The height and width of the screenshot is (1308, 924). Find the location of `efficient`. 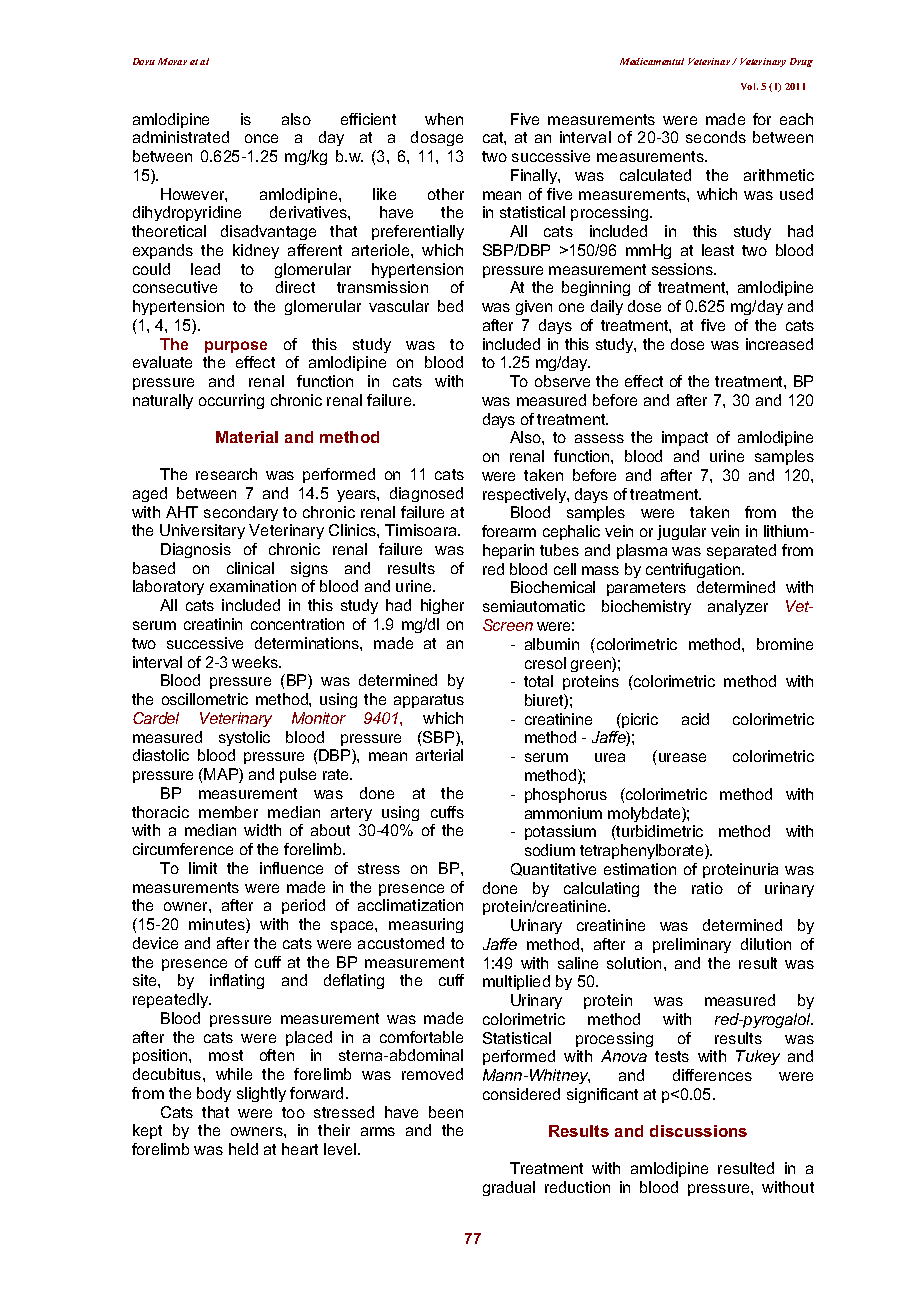

efficient is located at coordinates (368, 119).
